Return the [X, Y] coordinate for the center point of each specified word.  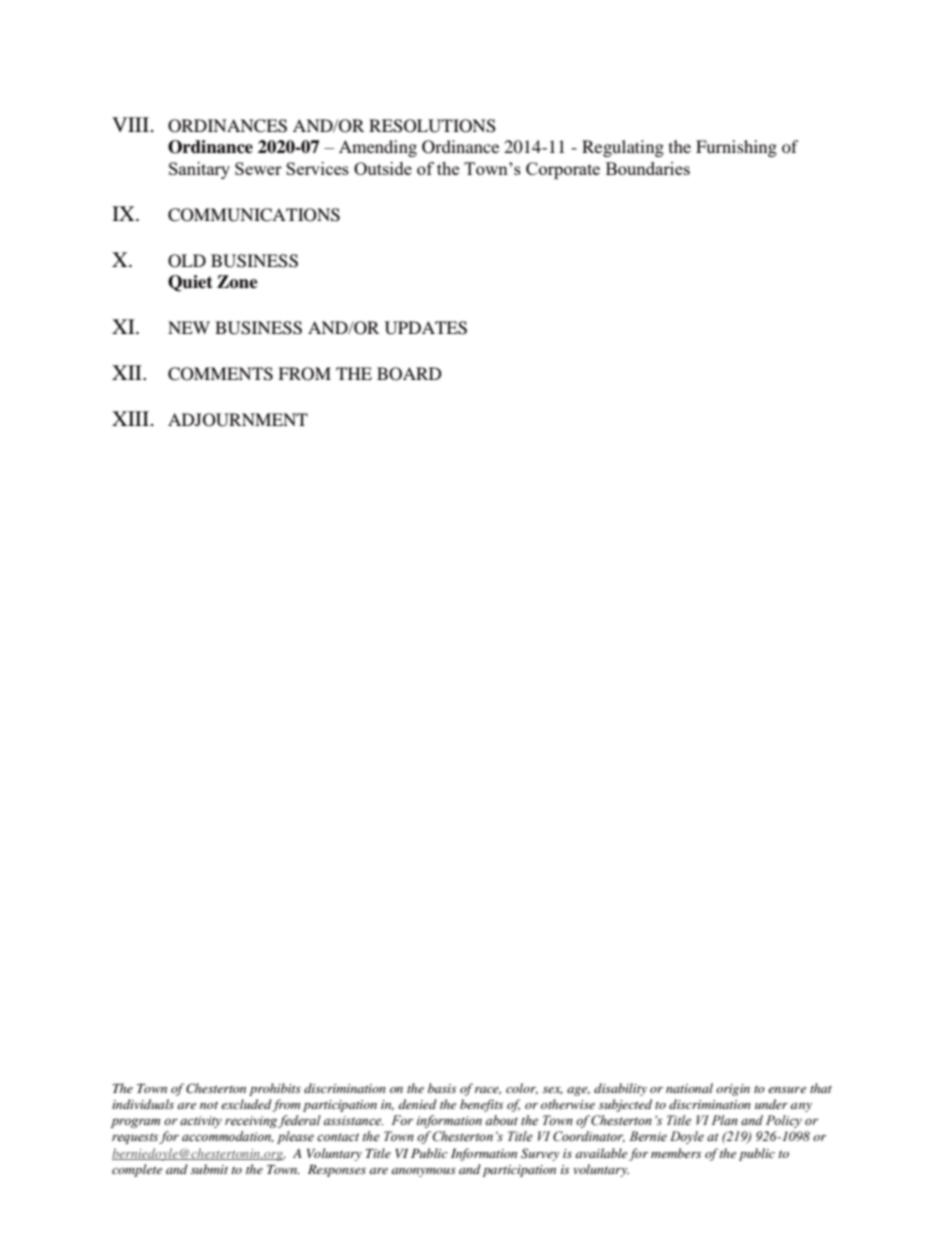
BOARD [409, 374]
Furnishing [736, 148]
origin [733, 1090]
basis [442, 1088]
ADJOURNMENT [238, 420]
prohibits [275, 1089]
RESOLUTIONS [432, 126]
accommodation [227, 1137]
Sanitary [199, 170]
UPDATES [426, 328]
